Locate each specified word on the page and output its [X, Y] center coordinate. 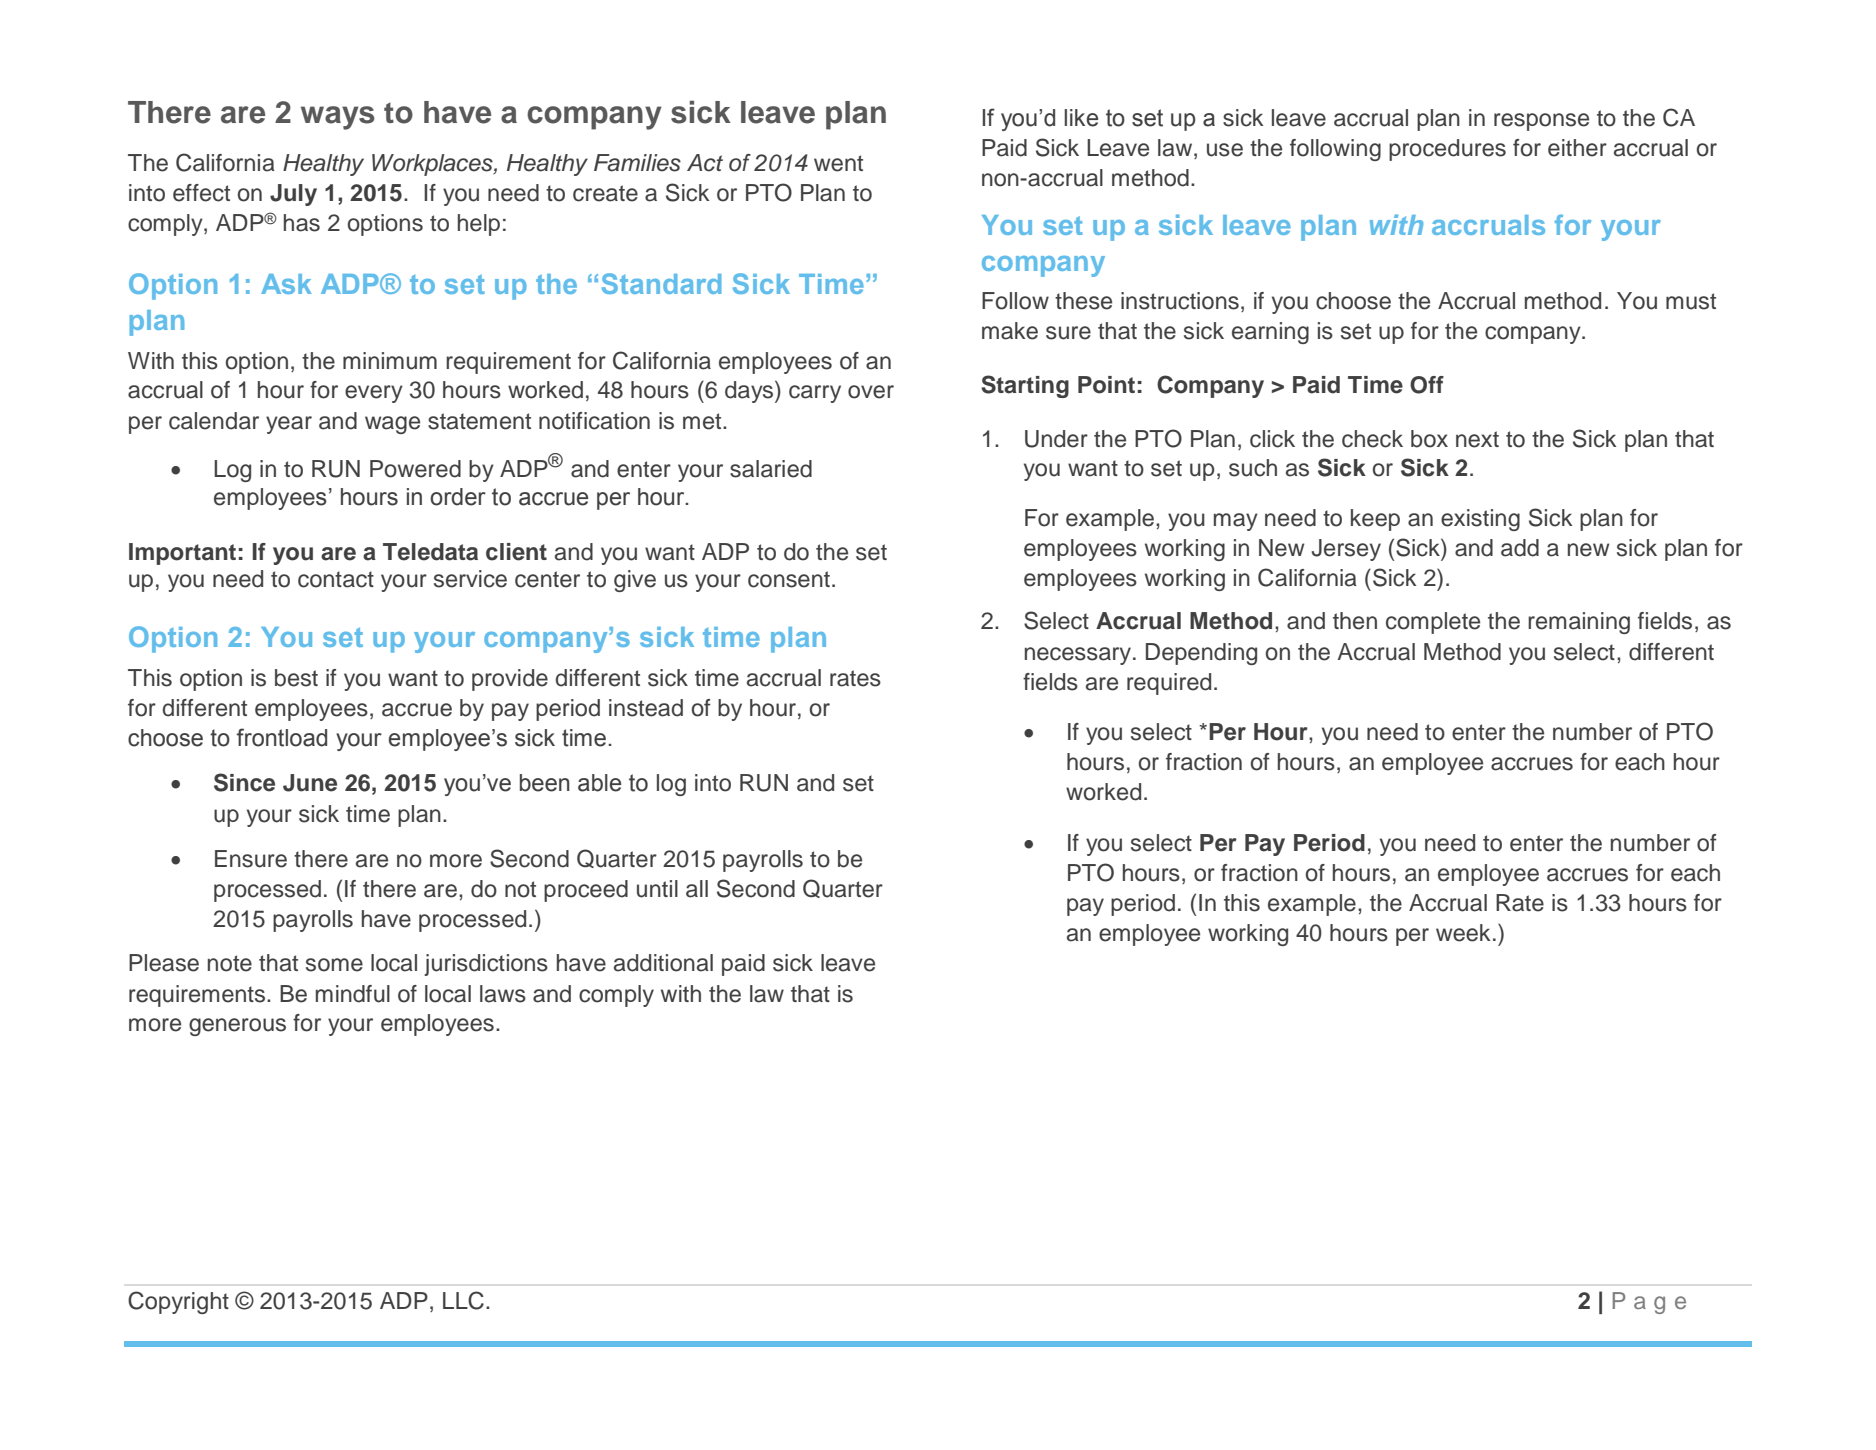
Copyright [178, 1302]
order [458, 497]
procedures [1447, 150]
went [838, 163]
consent [789, 579]
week [1463, 933]
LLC [463, 1300]
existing [1480, 520]
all [697, 889]
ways [338, 118]
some [334, 965]
